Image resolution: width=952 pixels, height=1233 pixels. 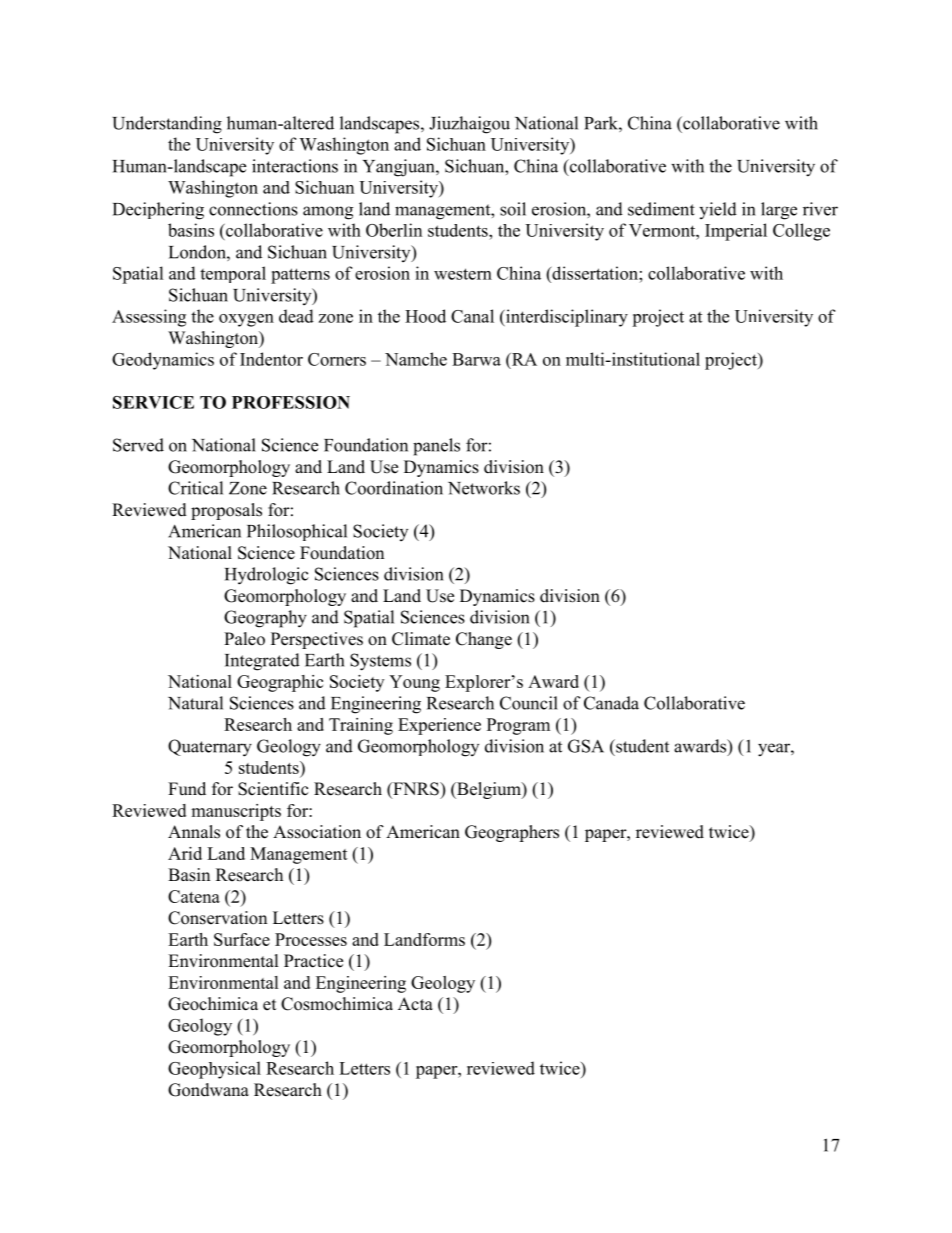 I want to click on soil, so click(x=513, y=209).
